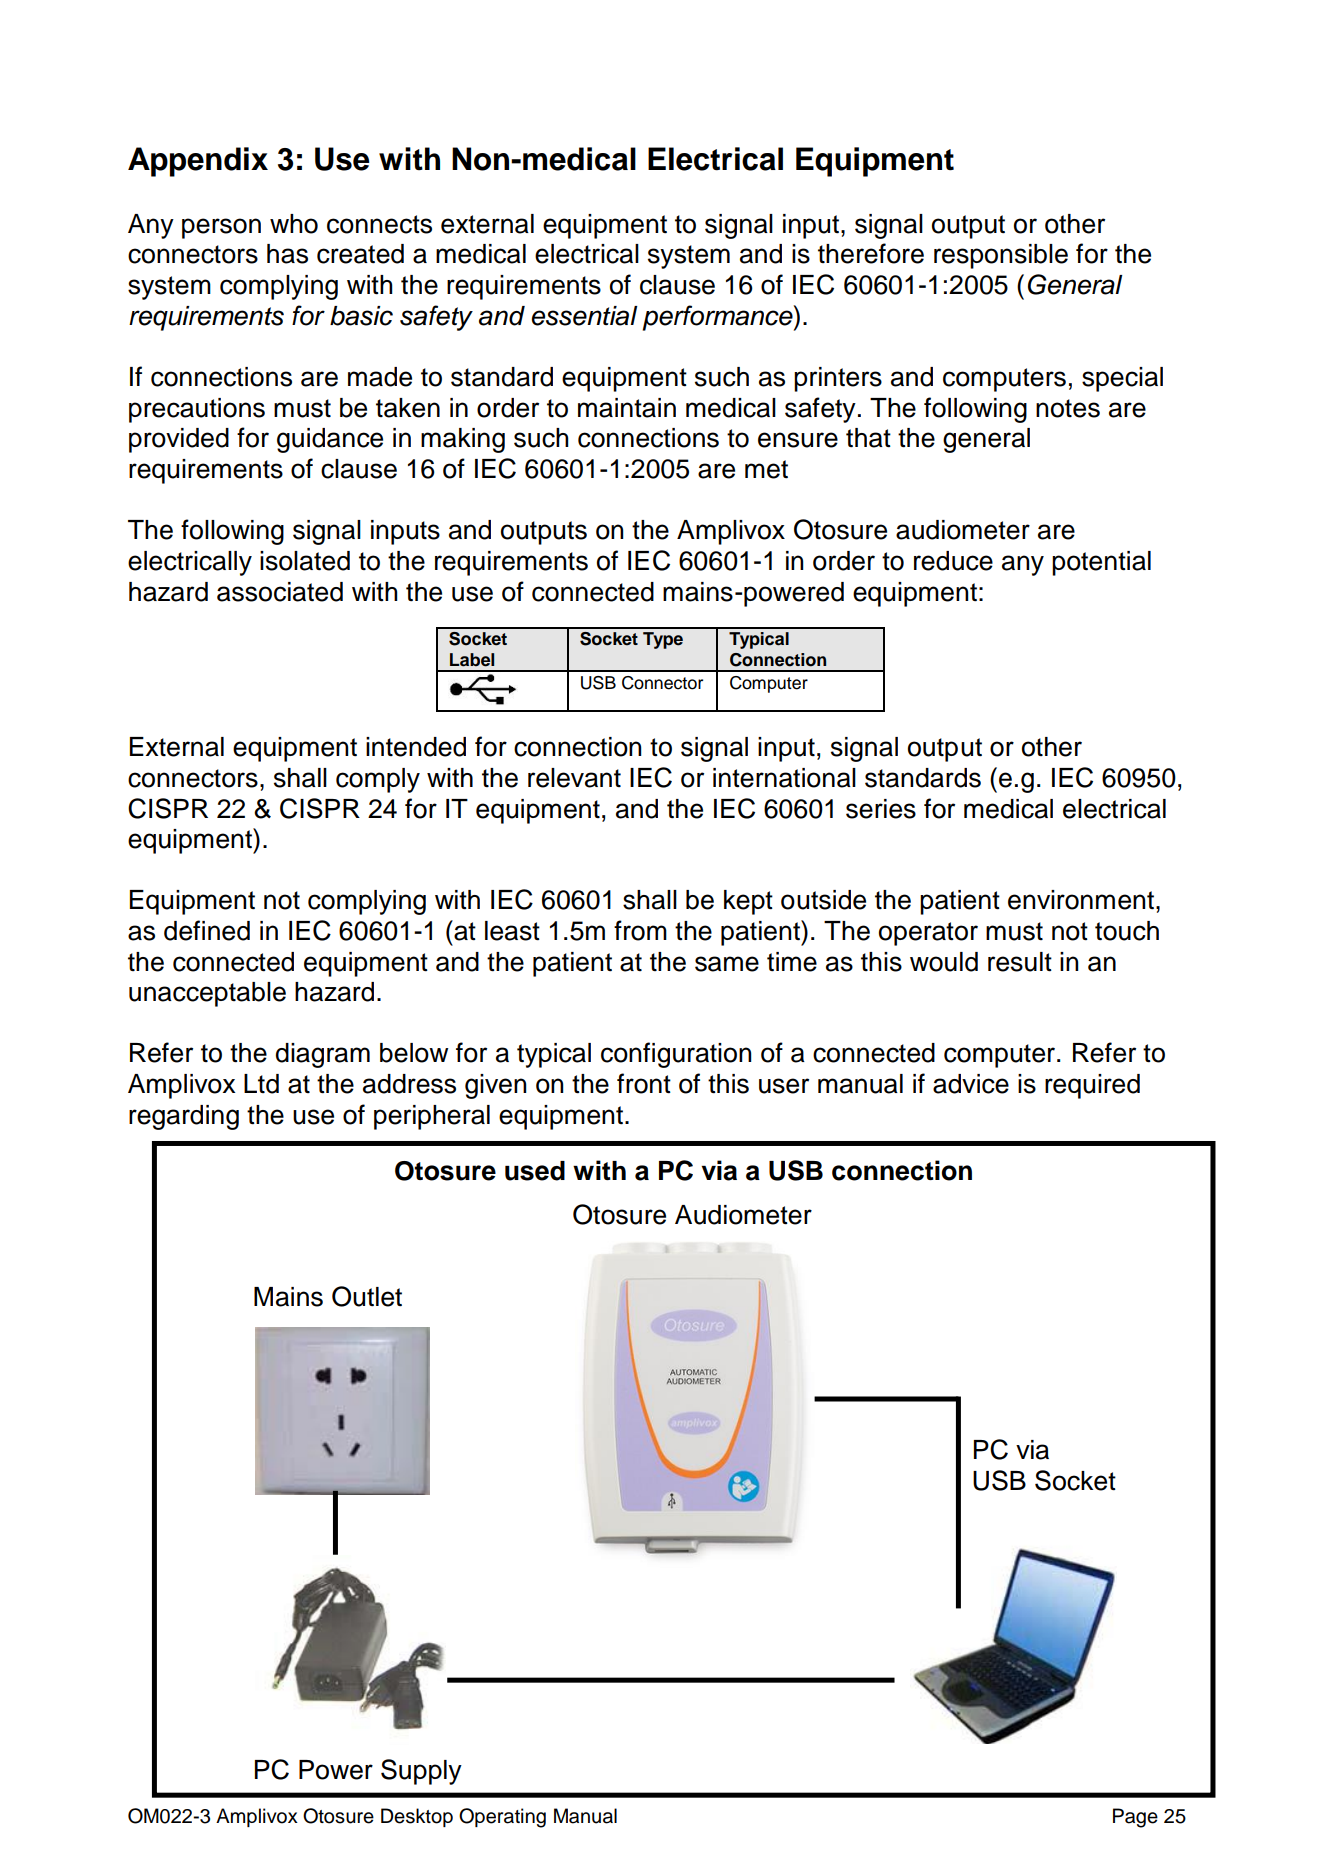 This screenshot has height=1867, width=1321. What do you see at coordinates (502, 1818) in the screenshot?
I see `Operating` at bounding box center [502, 1818].
